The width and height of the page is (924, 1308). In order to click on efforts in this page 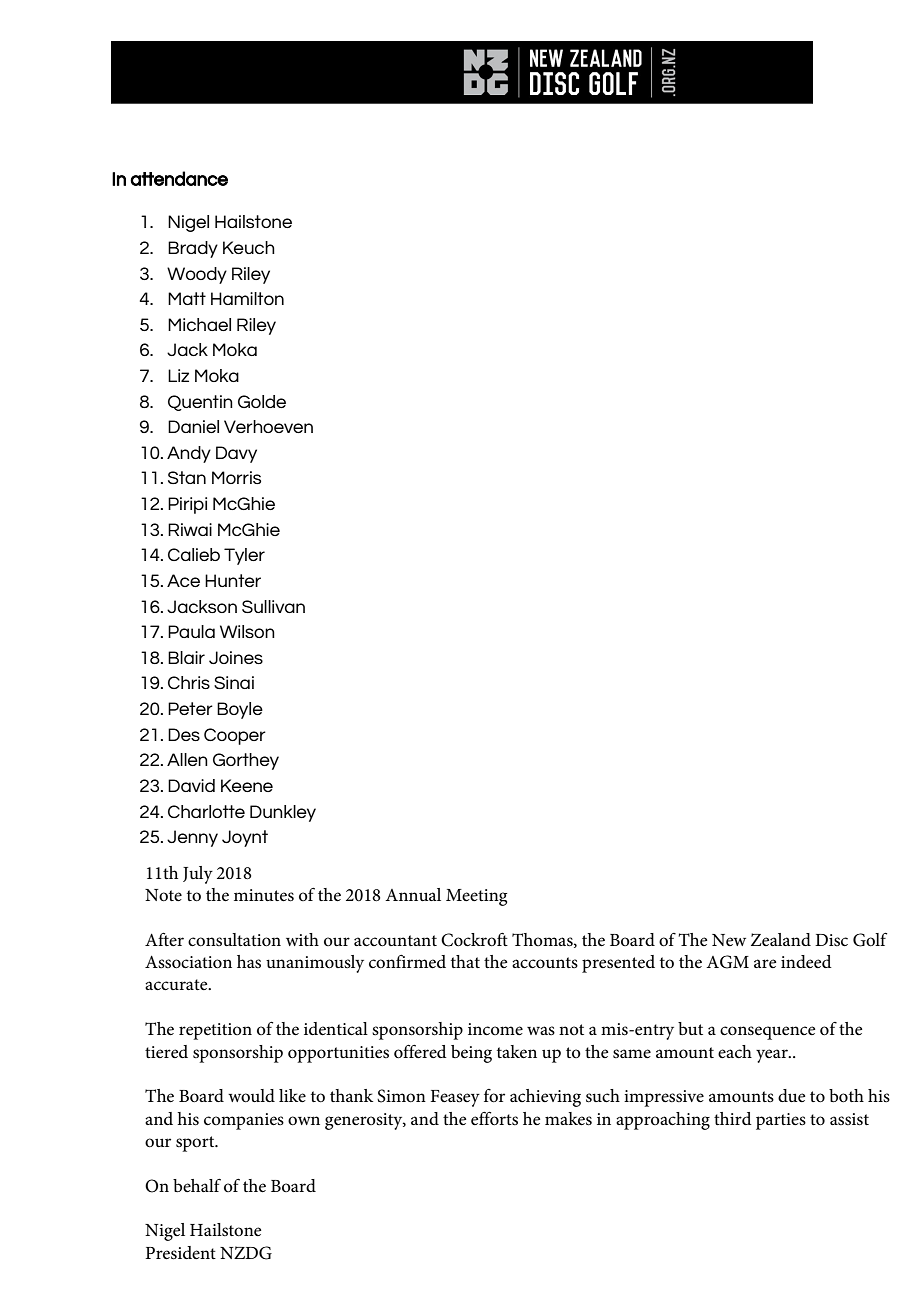, I will do `click(494, 1118)`.
